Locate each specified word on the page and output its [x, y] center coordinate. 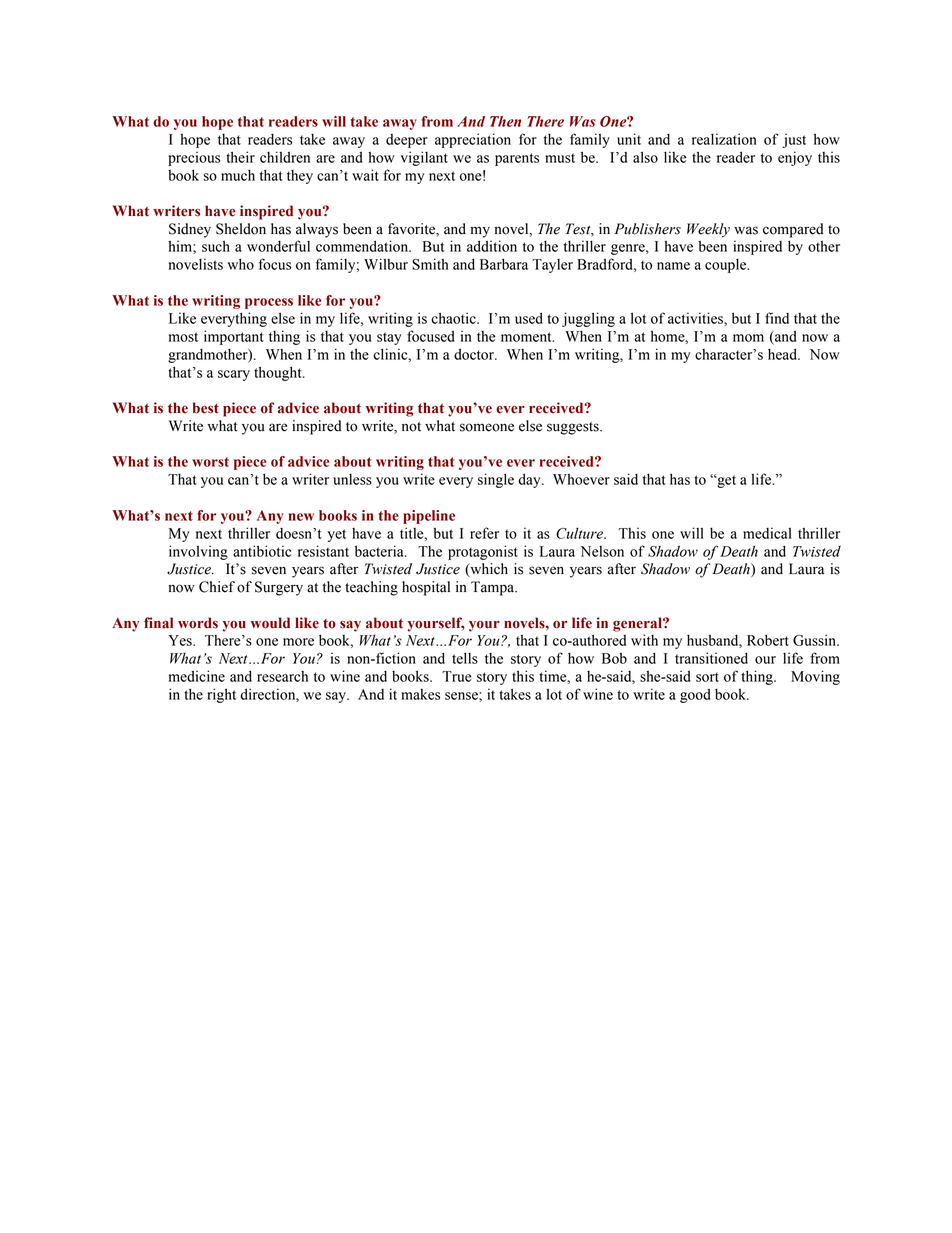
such [216, 246]
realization [724, 139]
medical [767, 533]
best [206, 408]
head [784, 354]
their [240, 157]
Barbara [504, 264]
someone [487, 427]
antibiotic [262, 551]
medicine [197, 676]
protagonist [483, 552]
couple [727, 265]
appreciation [473, 140]
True [456, 676]
